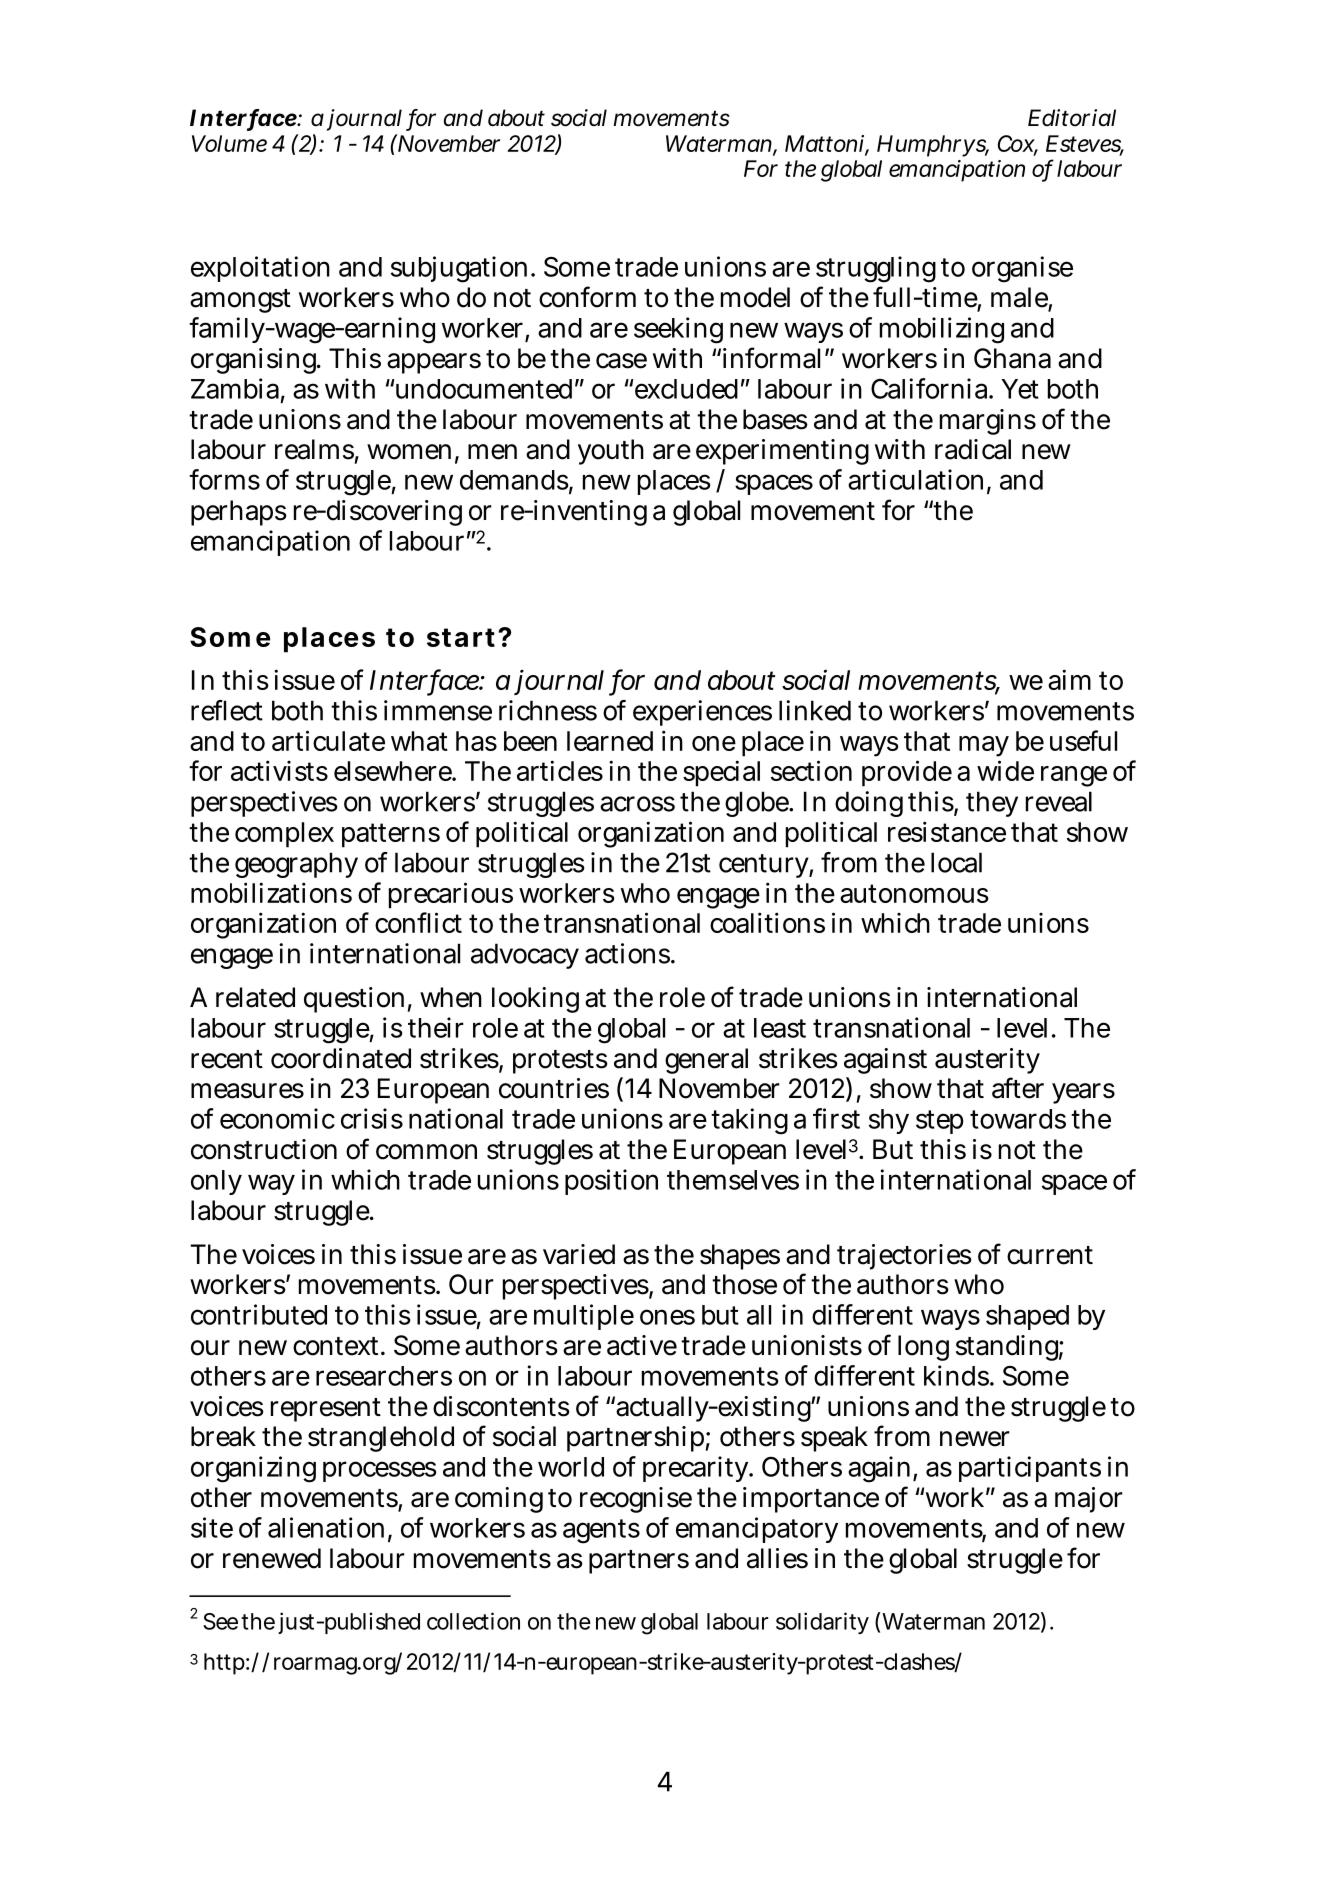 Image resolution: width=1327 pixels, height=1878 pixels. I want to click on Editorial, so click(1072, 118).
